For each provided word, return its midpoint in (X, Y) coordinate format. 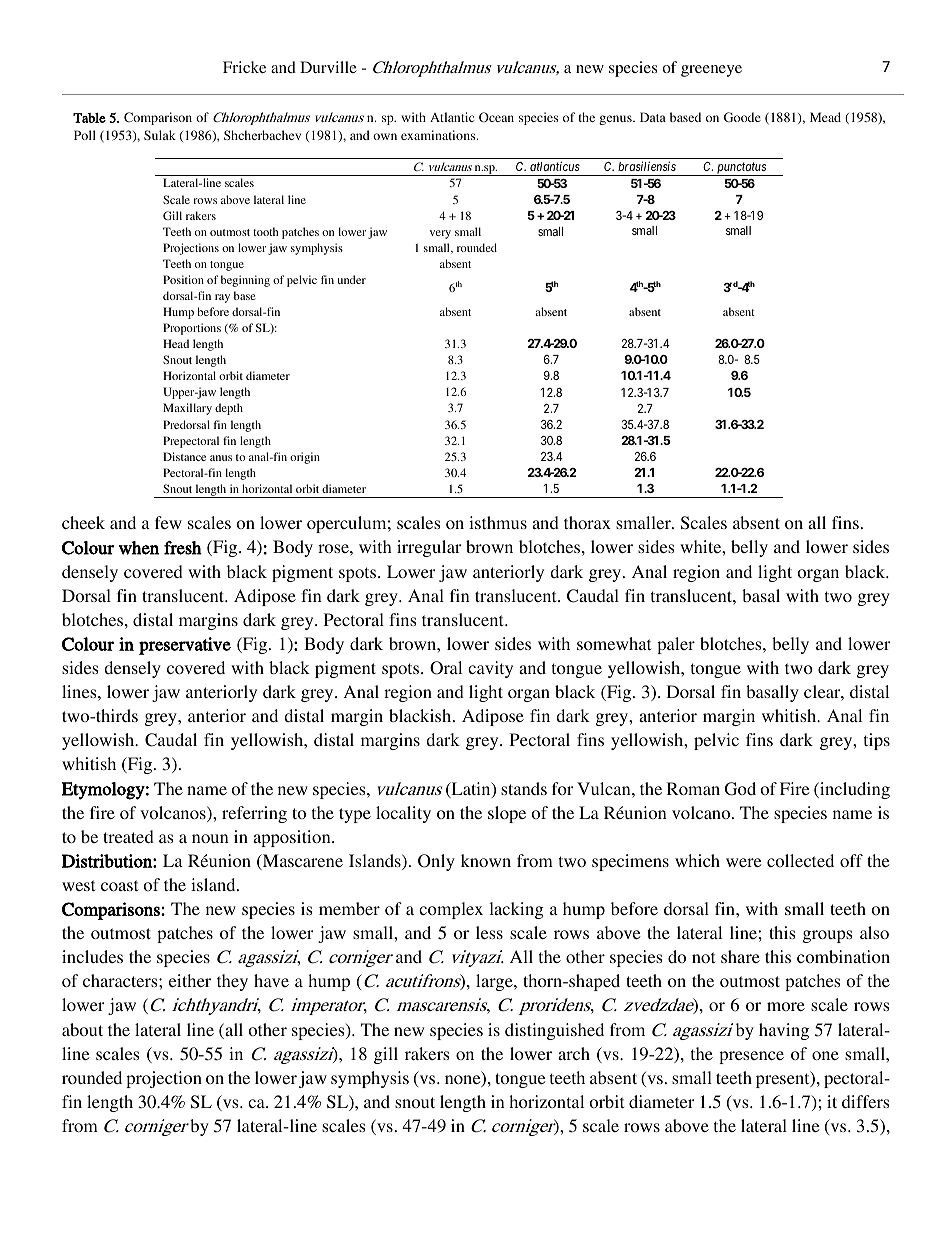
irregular (429, 548)
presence (751, 1057)
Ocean (496, 117)
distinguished (554, 1031)
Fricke (244, 67)
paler (676, 645)
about (82, 1029)
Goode (742, 117)
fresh (183, 548)
